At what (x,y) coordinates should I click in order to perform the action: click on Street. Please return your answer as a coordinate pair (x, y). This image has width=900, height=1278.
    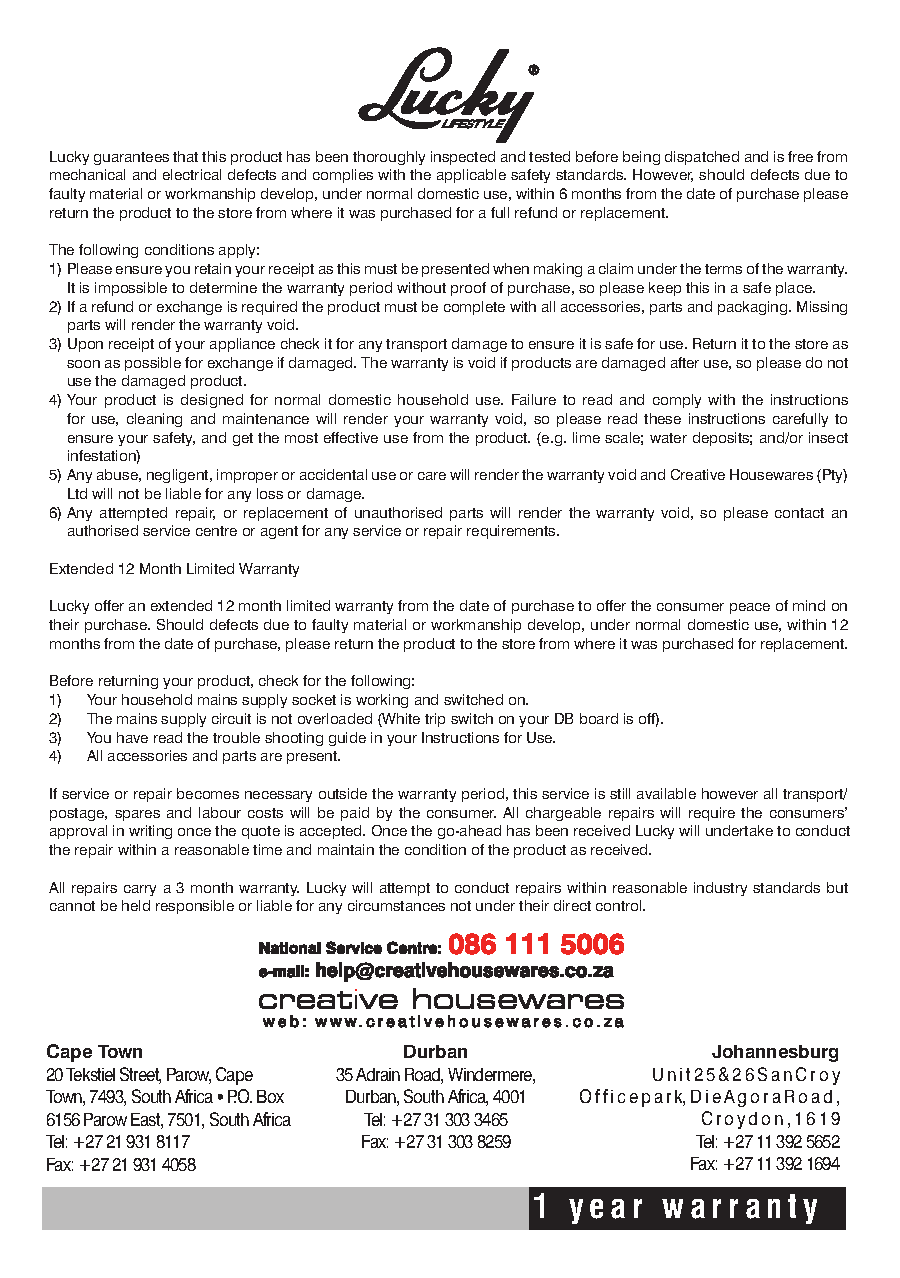
    Looking at the image, I should click on (140, 1075).
